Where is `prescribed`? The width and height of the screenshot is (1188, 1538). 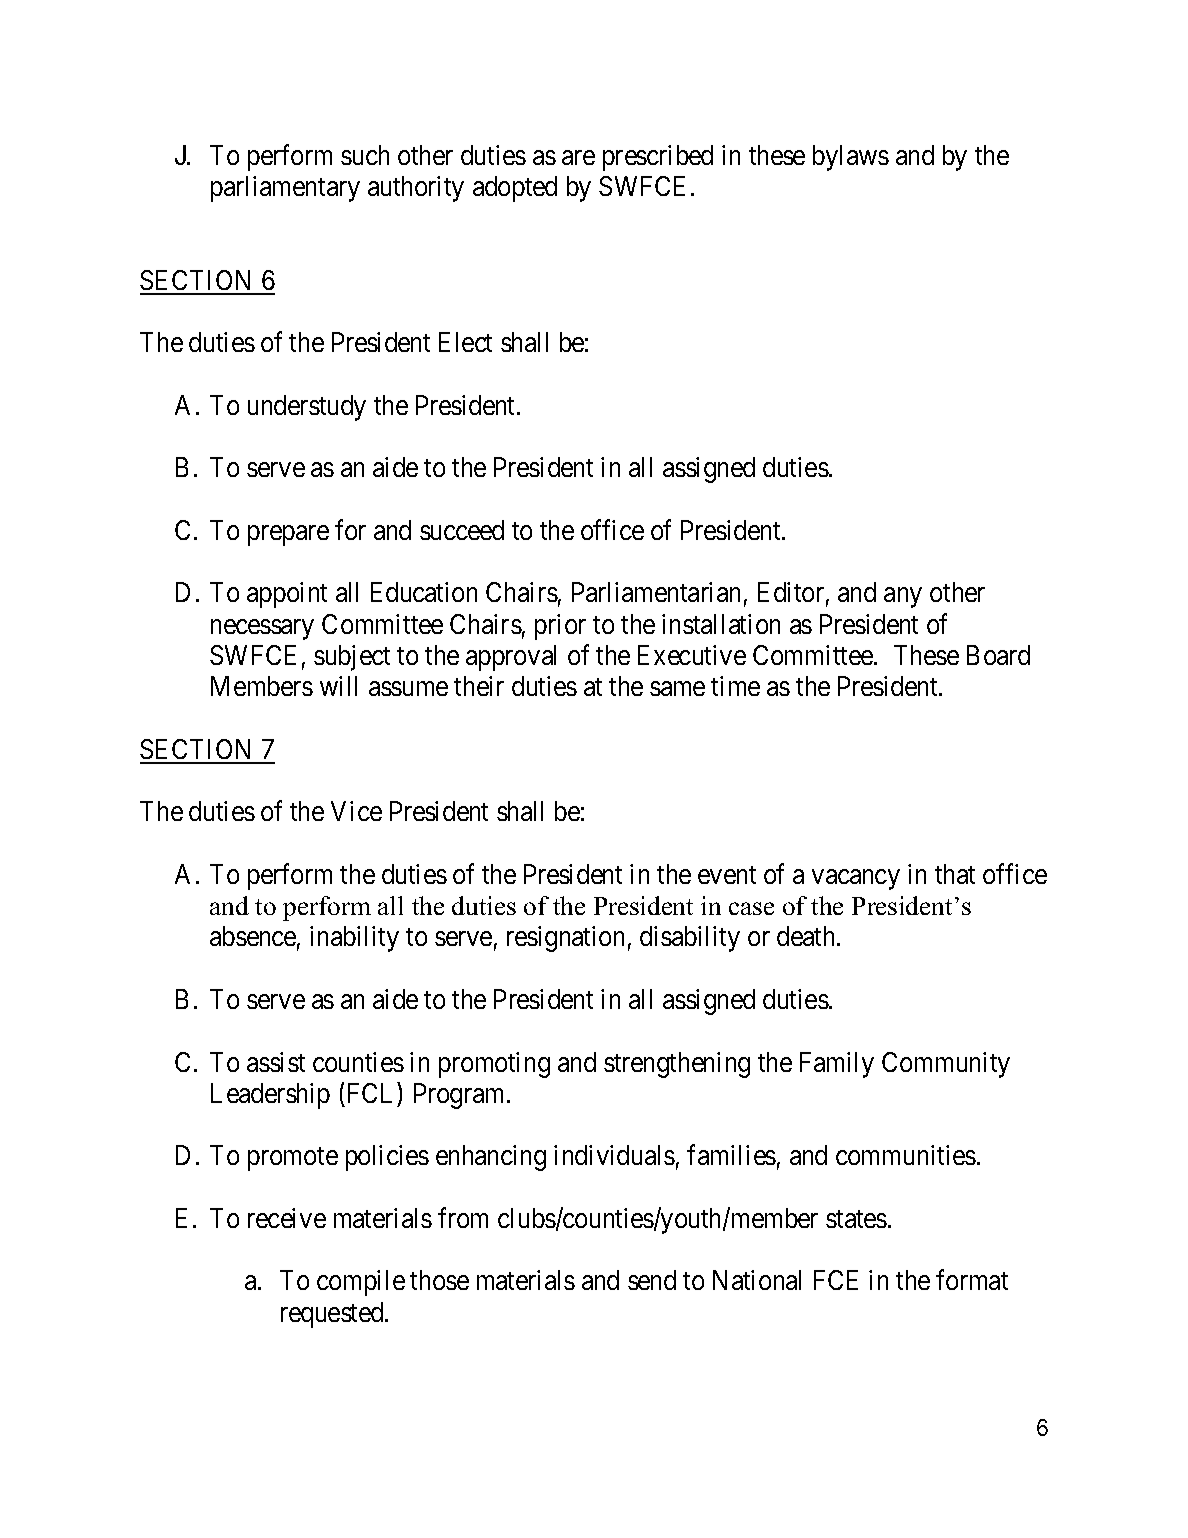 prescribed is located at coordinates (658, 158).
